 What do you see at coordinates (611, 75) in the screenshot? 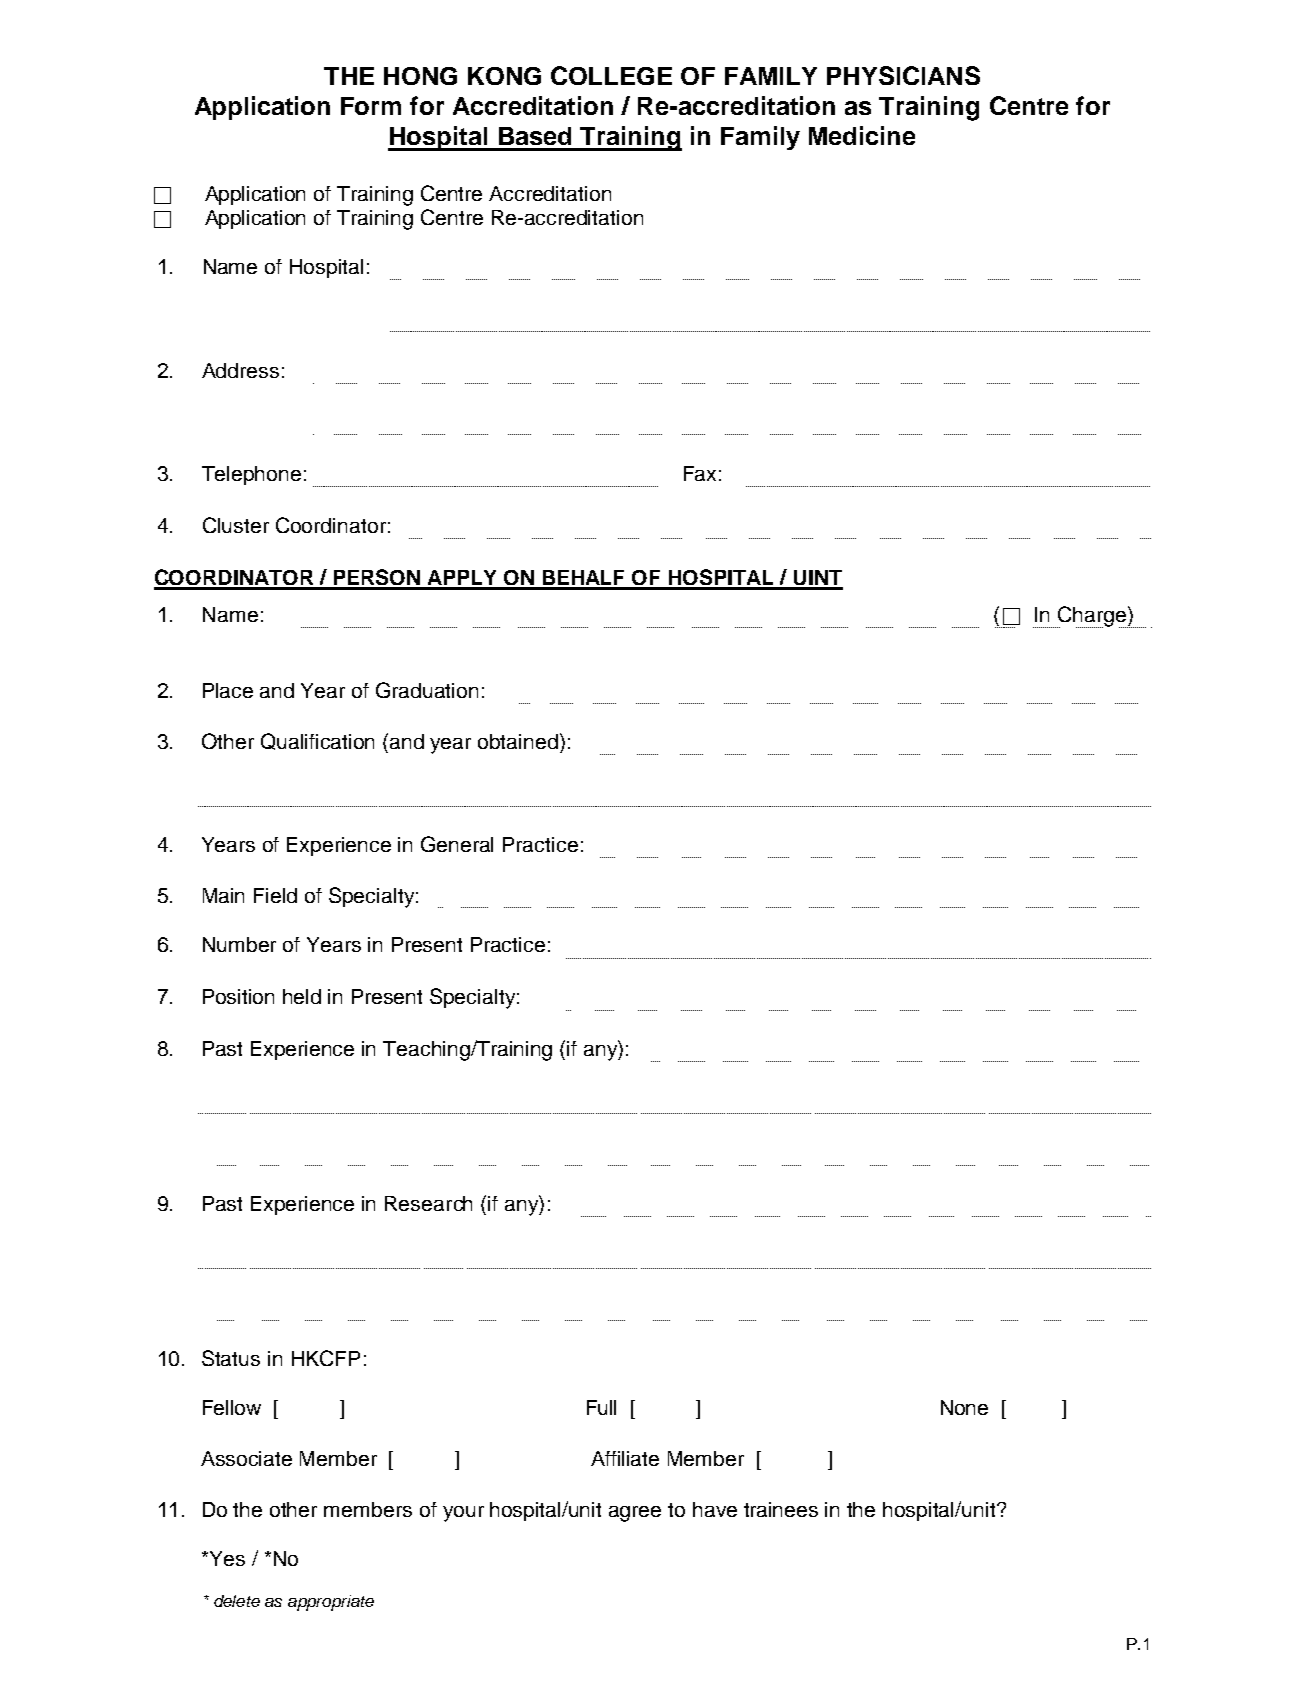
I see `COLLEGE` at bounding box center [611, 75].
